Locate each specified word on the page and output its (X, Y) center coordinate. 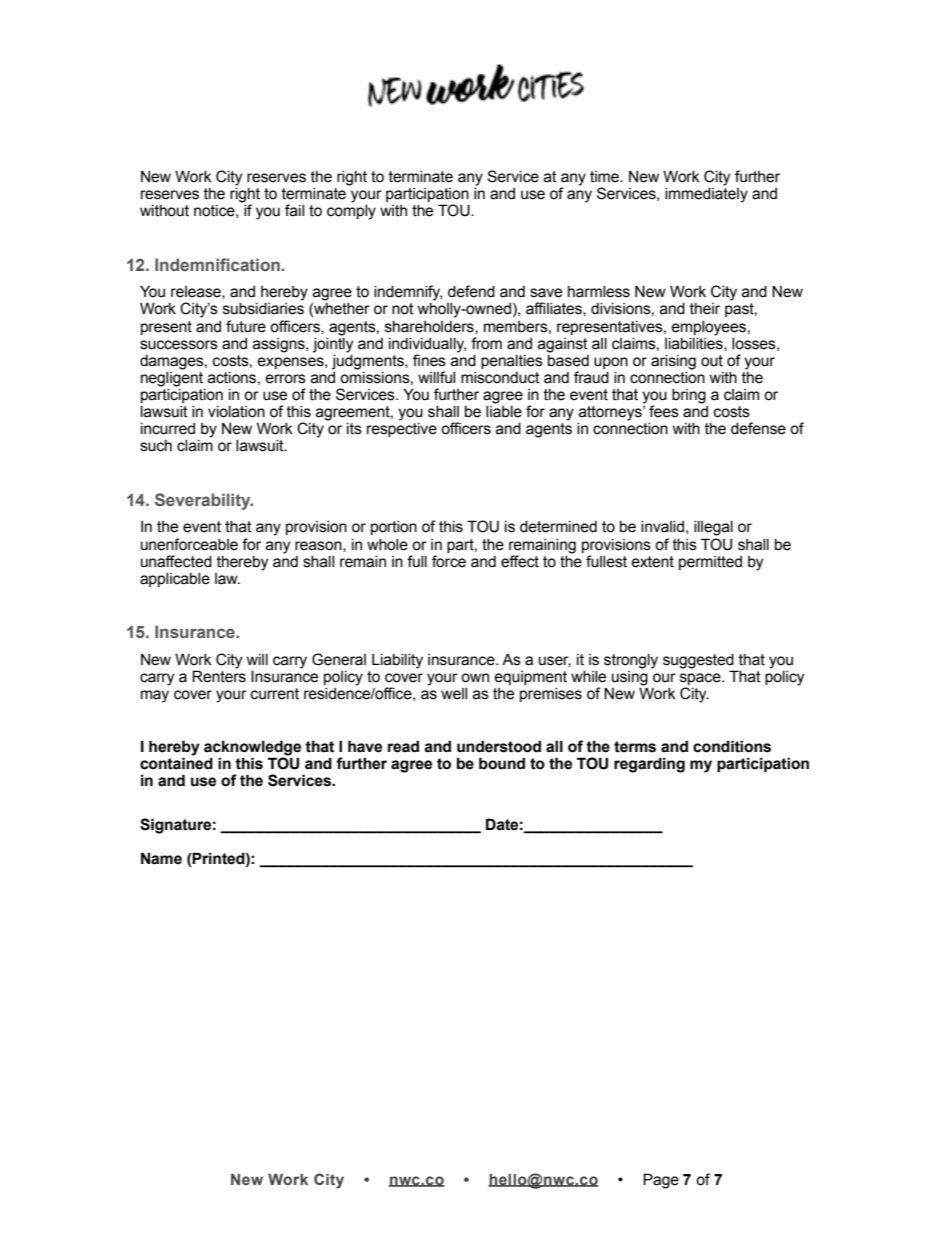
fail (294, 210)
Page (661, 1181)
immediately (706, 195)
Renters (219, 675)
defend (471, 291)
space (701, 679)
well (454, 694)
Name (161, 858)
